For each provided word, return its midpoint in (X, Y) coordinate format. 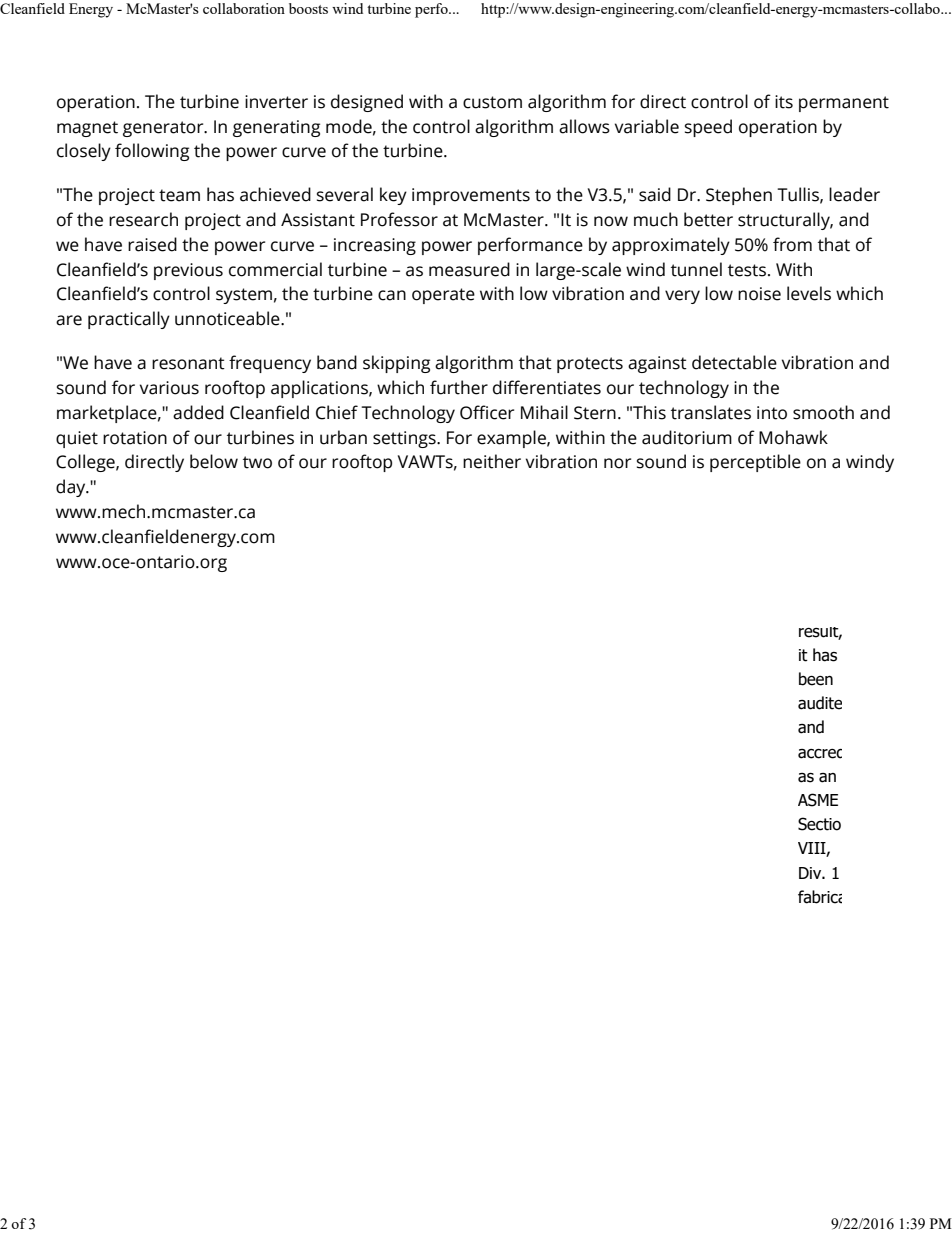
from (792, 244)
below (214, 461)
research (143, 219)
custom (492, 102)
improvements (471, 196)
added (198, 412)
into (772, 413)
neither (492, 461)
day (72, 488)
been (816, 679)
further (459, 387)
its (784, 102)
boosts (308, 8)
